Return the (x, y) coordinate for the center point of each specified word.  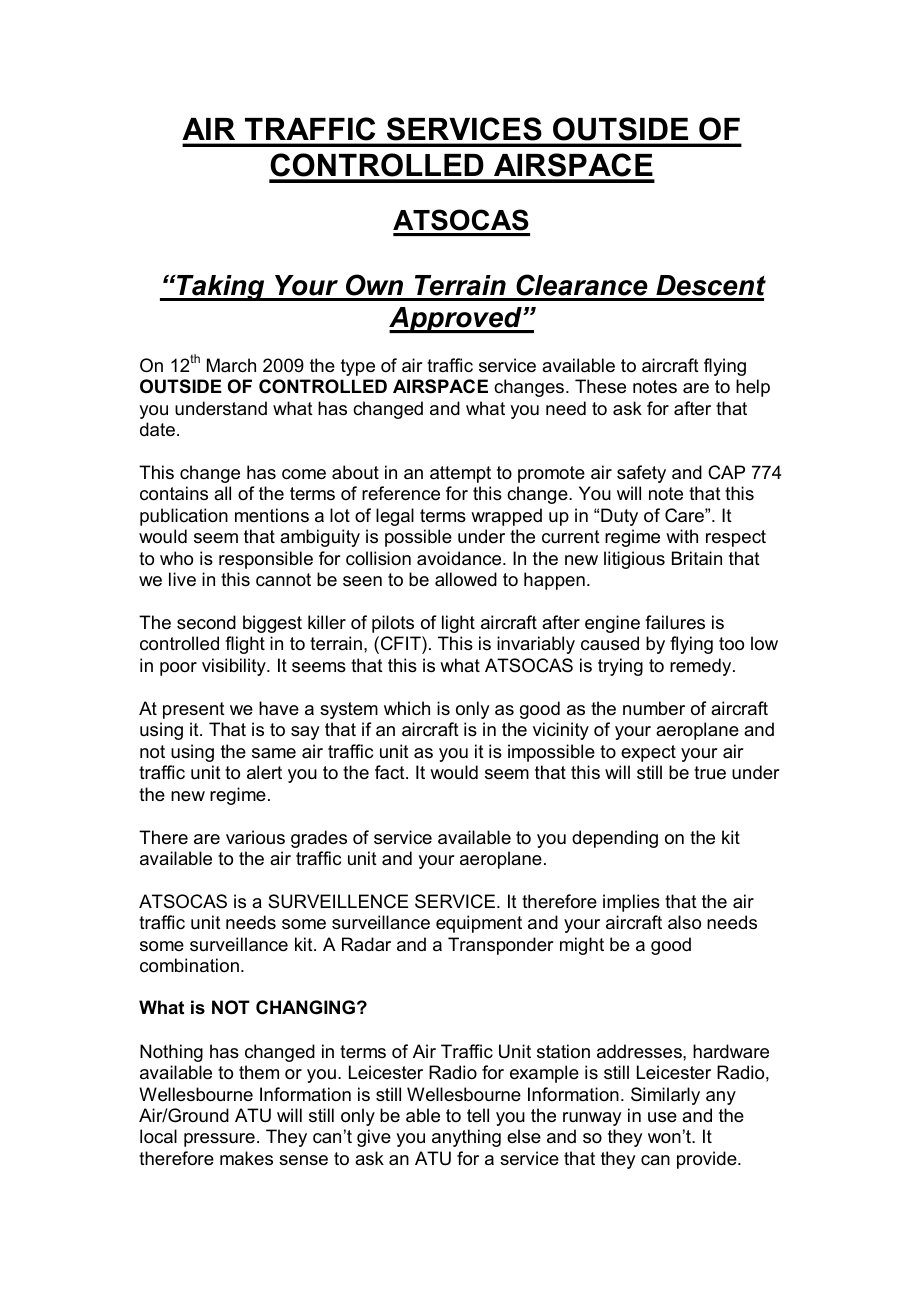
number (654, 708)
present (194, 710)
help (753, 388)
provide (708, 1160)
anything (466, 1138)
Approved (456, 320)
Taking (221, 288)
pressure (219, 1140)
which (407, 708)
